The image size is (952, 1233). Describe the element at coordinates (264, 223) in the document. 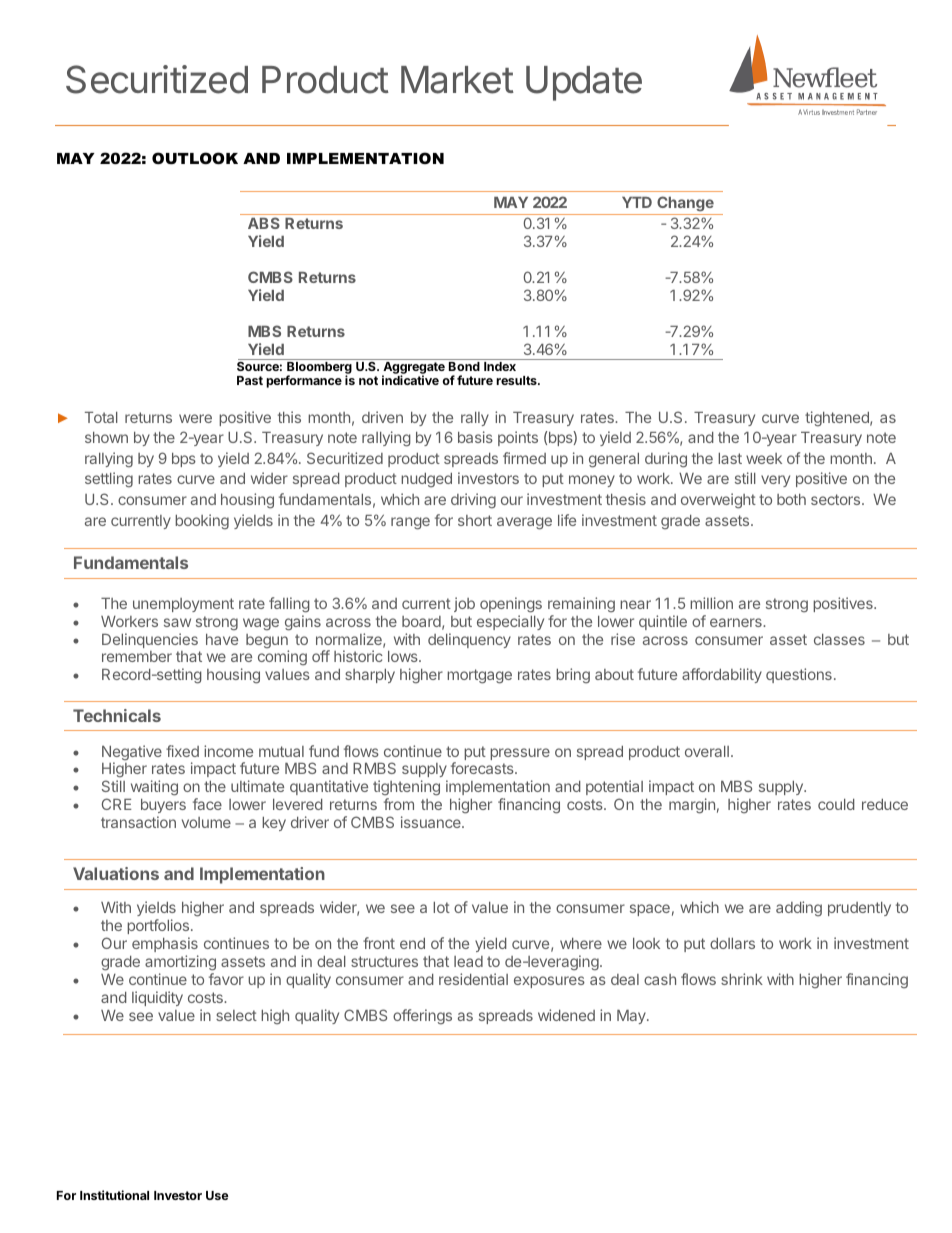

I see `ABS` at that location.
